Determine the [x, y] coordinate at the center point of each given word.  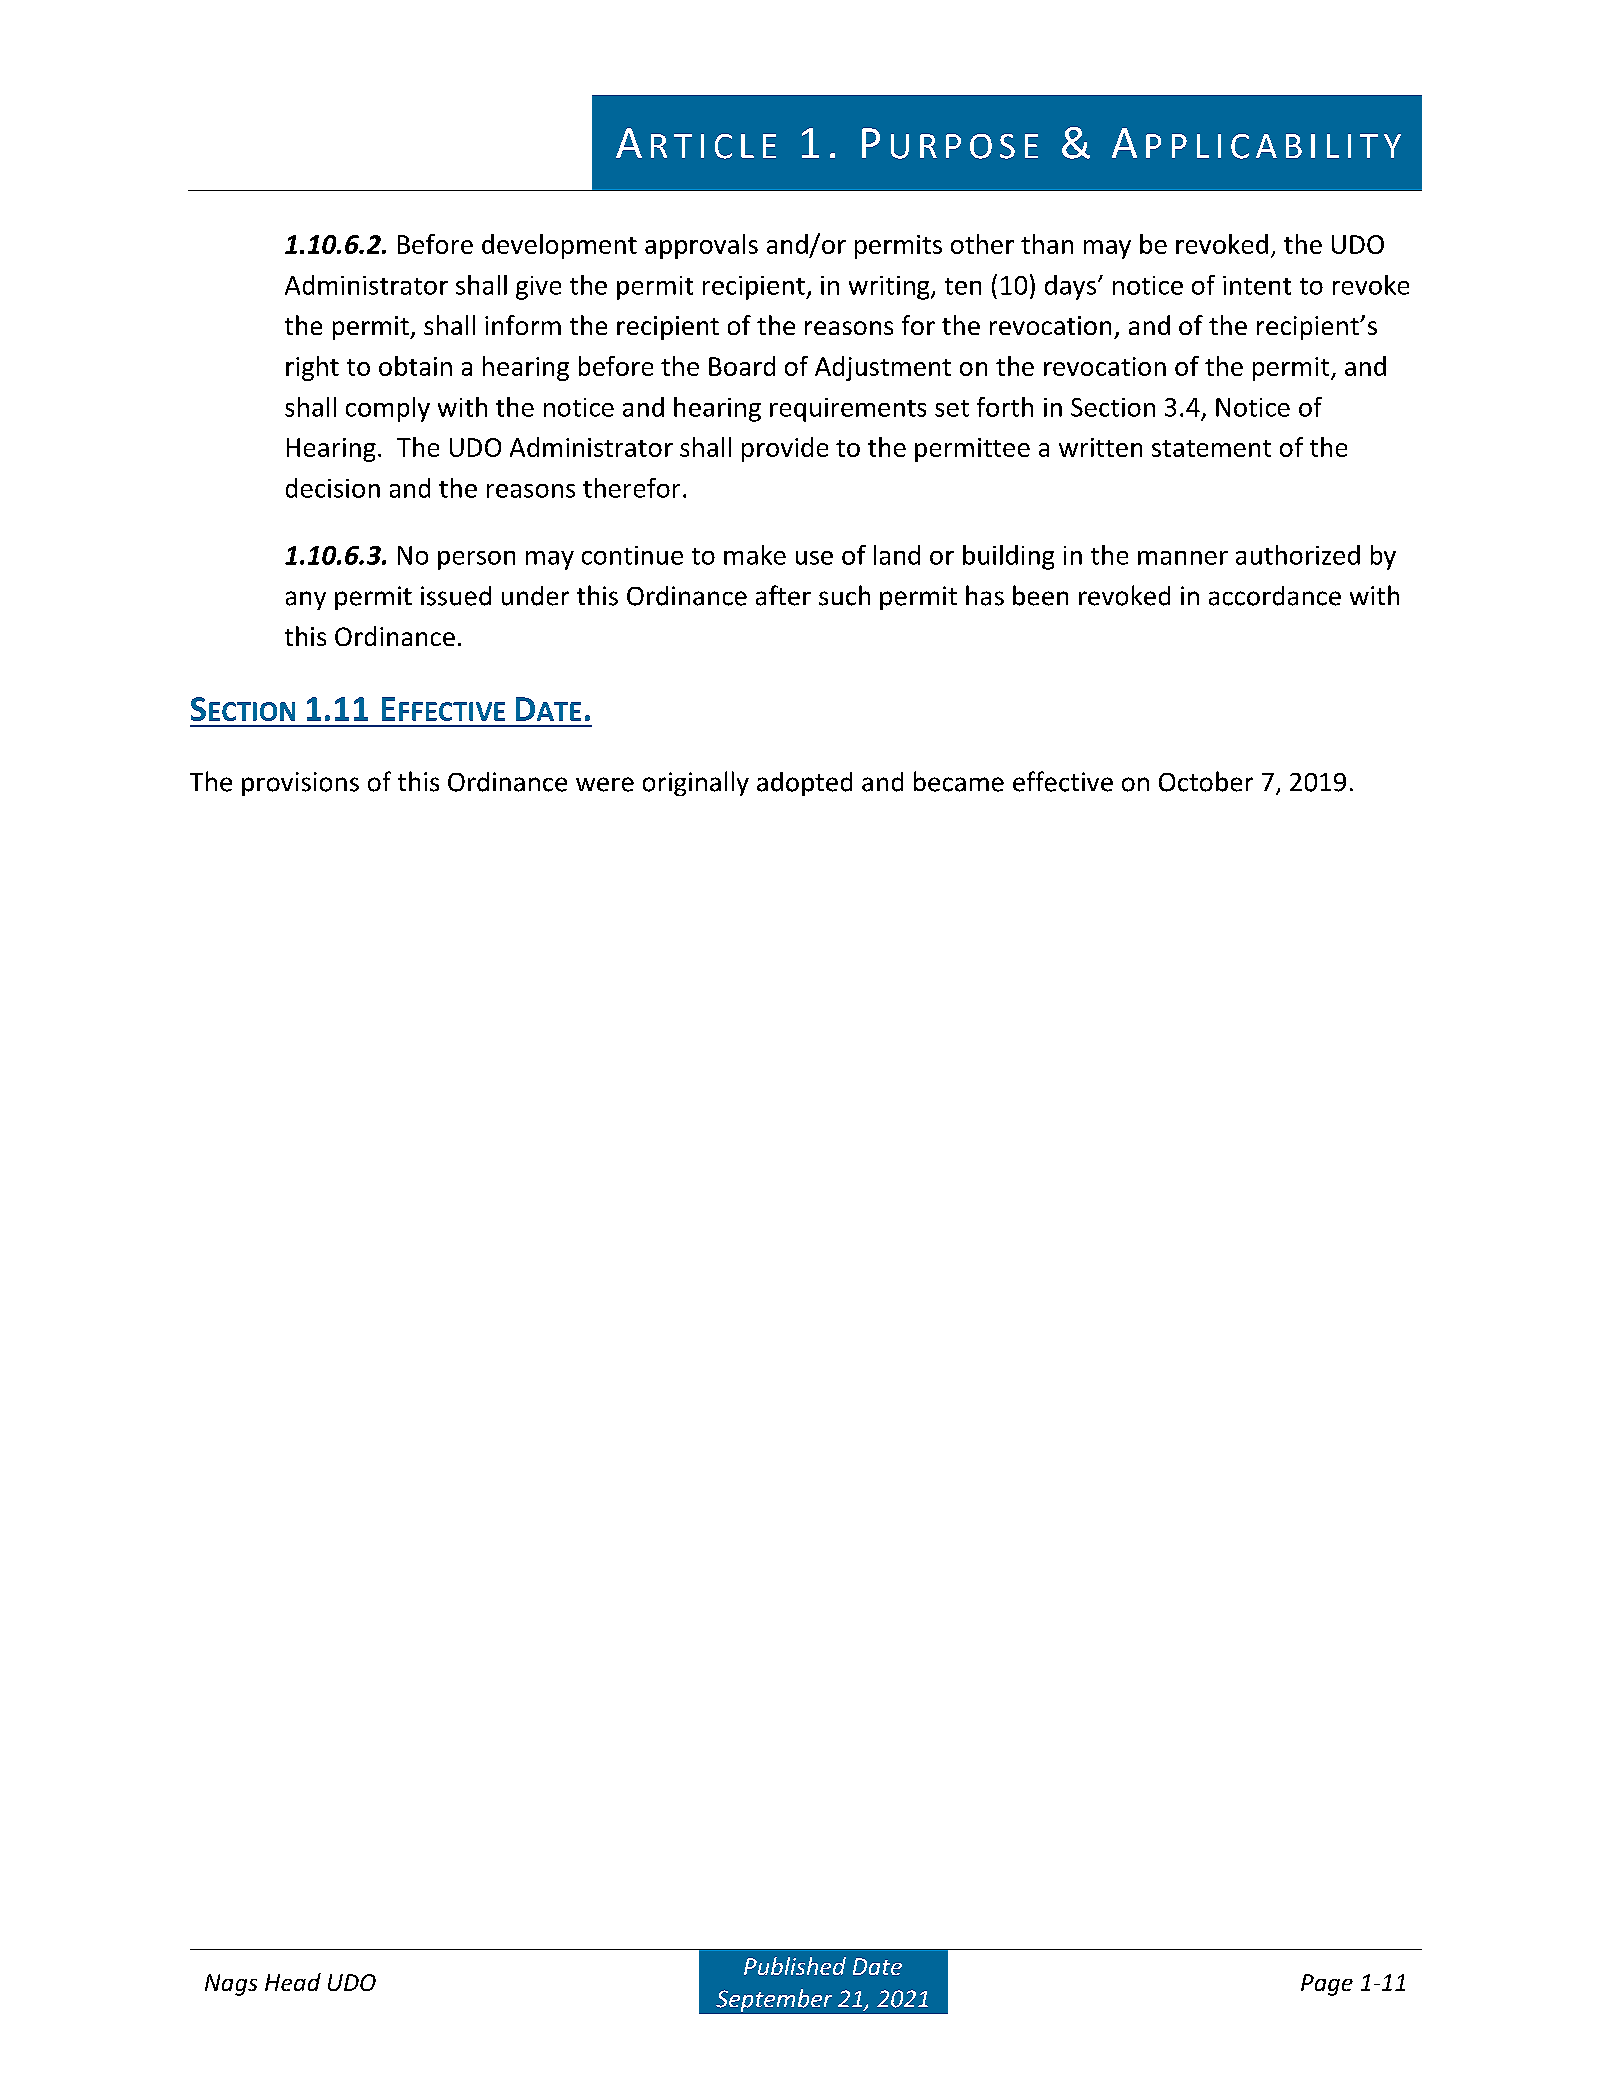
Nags [231, 1985]
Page [1327, 1985]
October [1206, 781]
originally [696, 783]
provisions [300, 784]
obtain [415, 366]
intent [1257, 285]
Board [742, 366]
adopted [804, 784]
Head [293, 1982]
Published [795, 1966]
